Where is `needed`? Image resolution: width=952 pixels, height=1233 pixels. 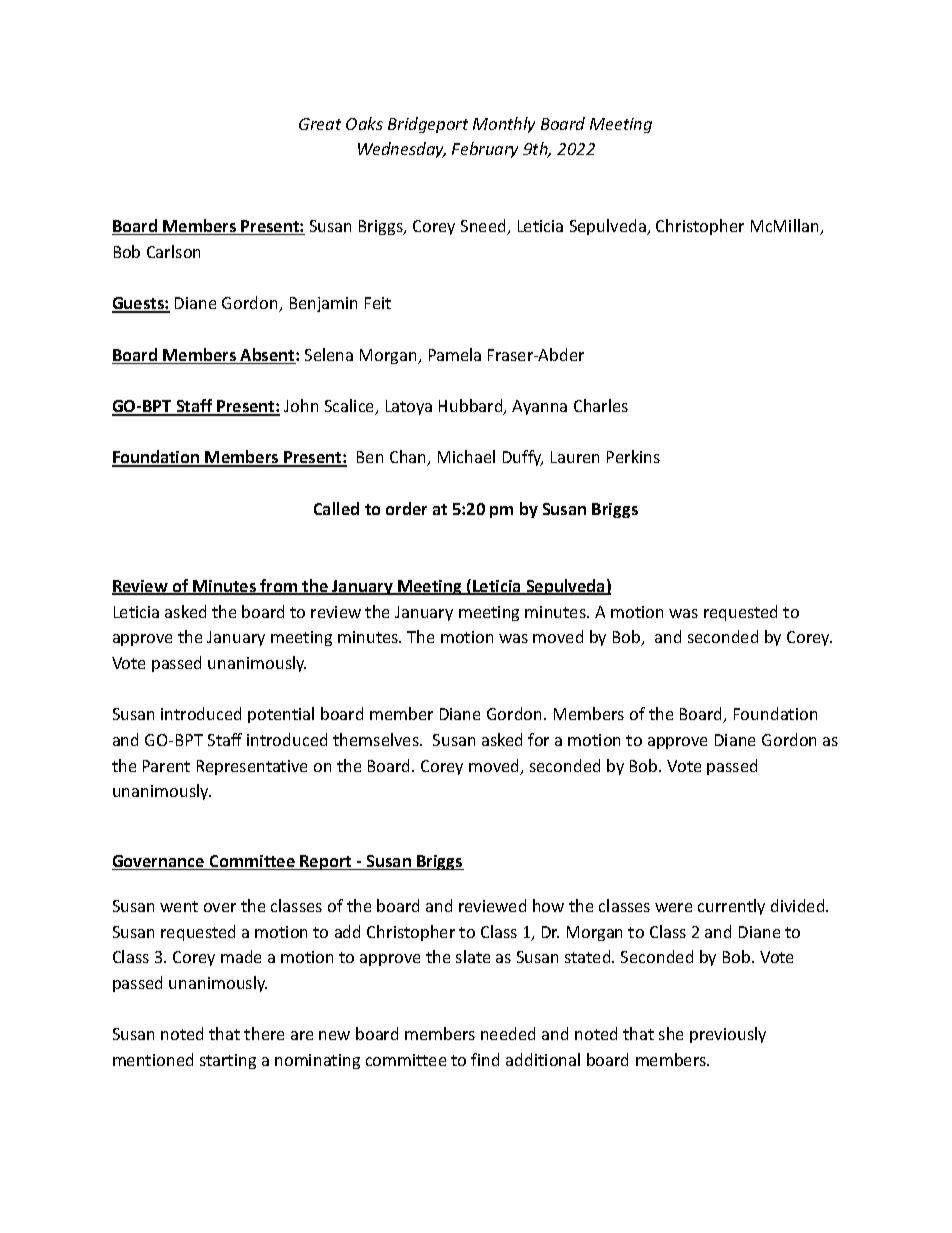
needed is located at coordinates (508, 1033).
